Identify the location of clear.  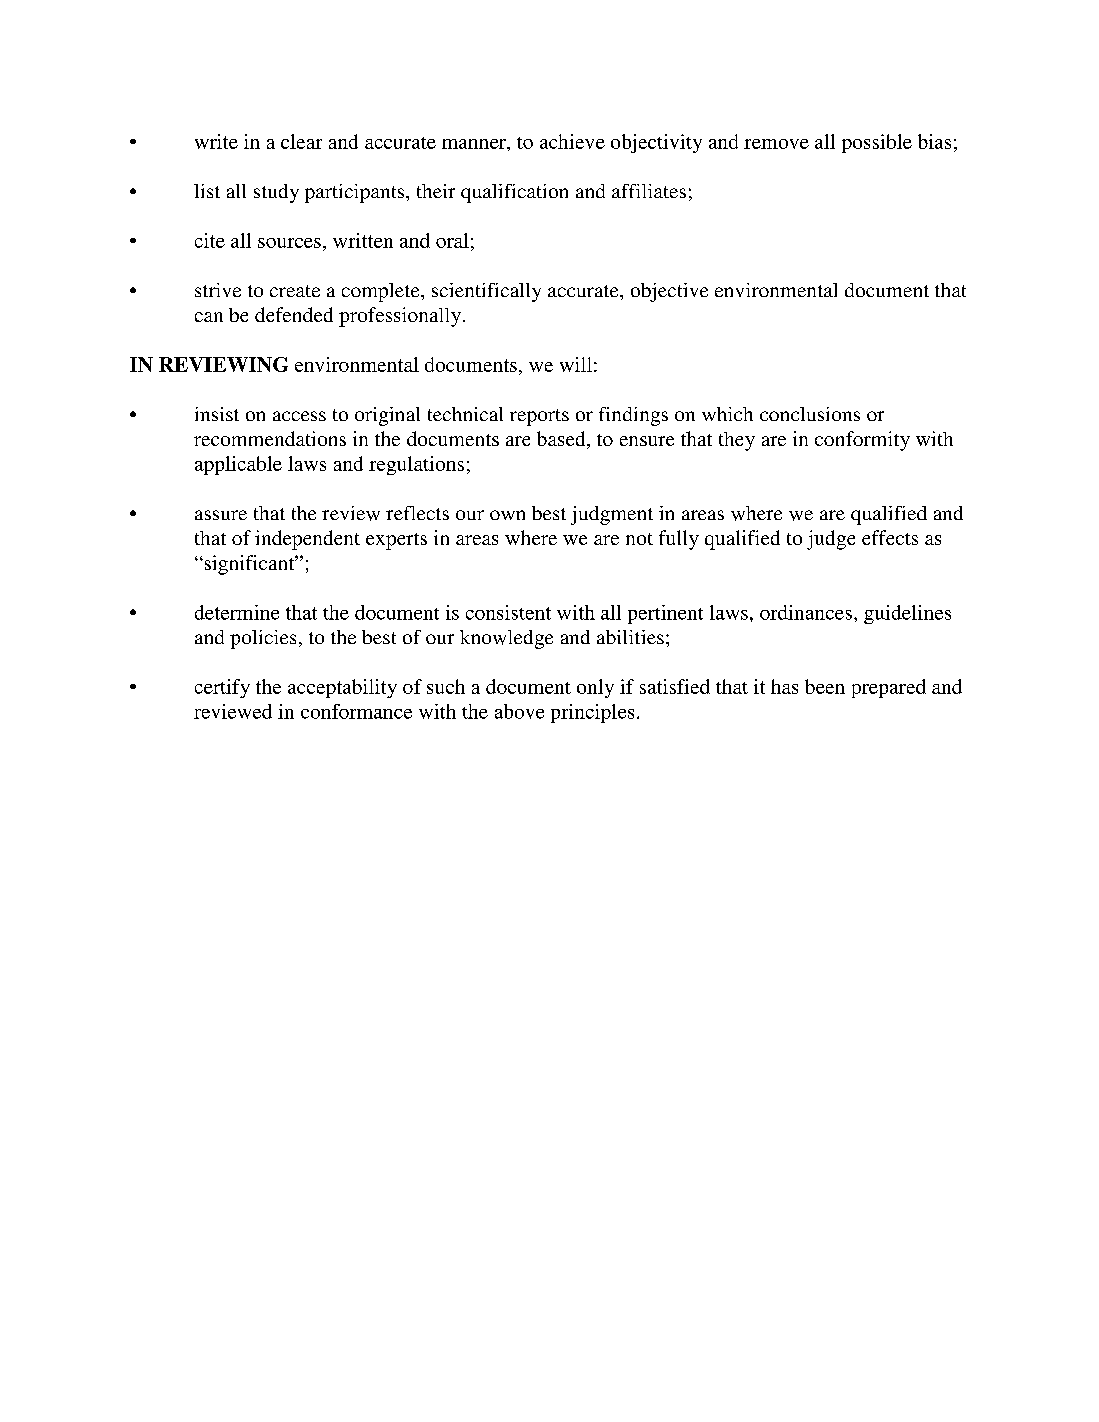
(301, 141).
